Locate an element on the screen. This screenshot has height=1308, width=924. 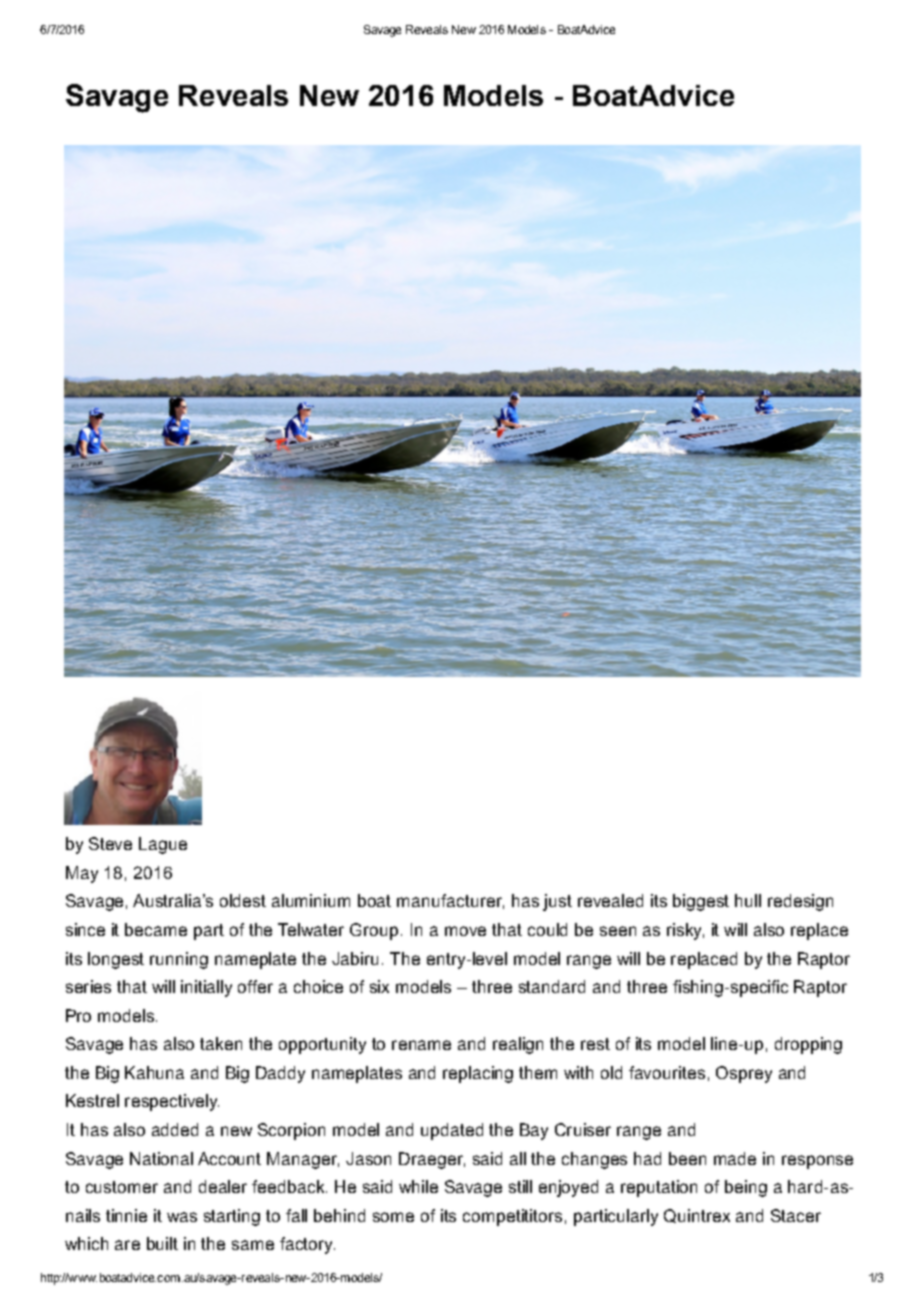
hull is located at coordinates (748, 900).
